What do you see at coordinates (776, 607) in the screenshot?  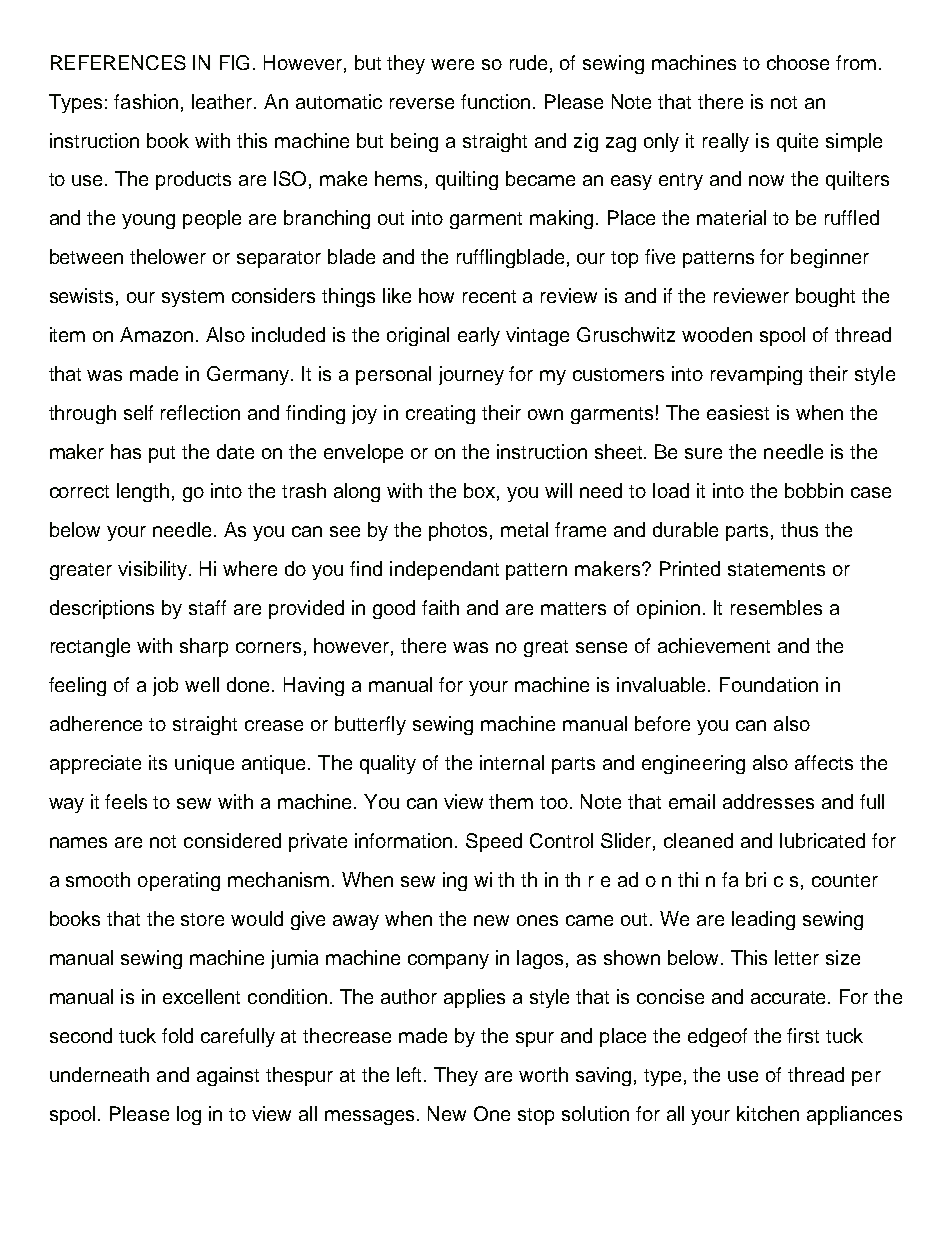 I see `resembles` at bounding box center [776, 607].
